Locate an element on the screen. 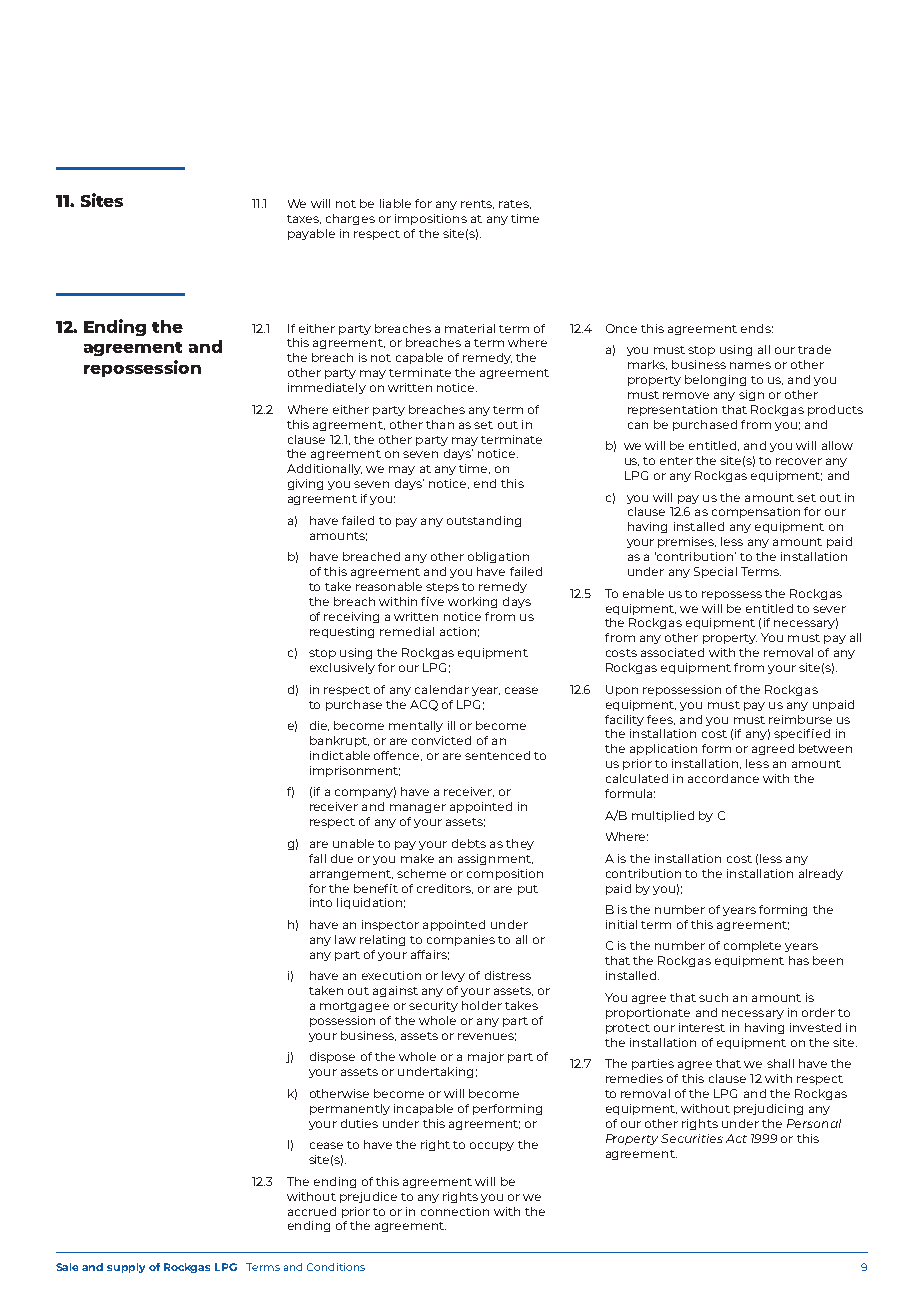  supply is located at coordinates (126, 1268).
